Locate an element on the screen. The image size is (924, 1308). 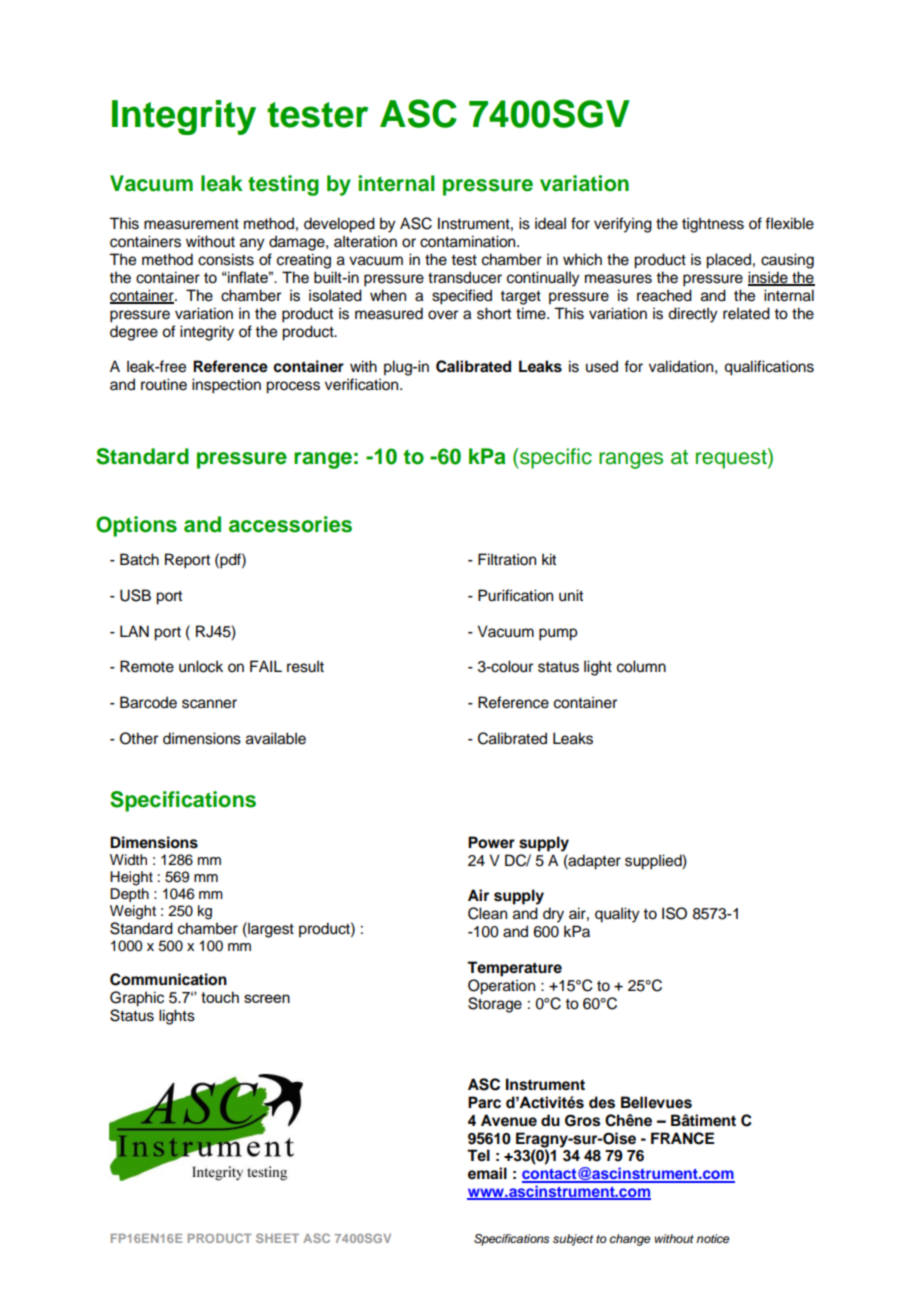
email is located at coordinates (487, 1173).
